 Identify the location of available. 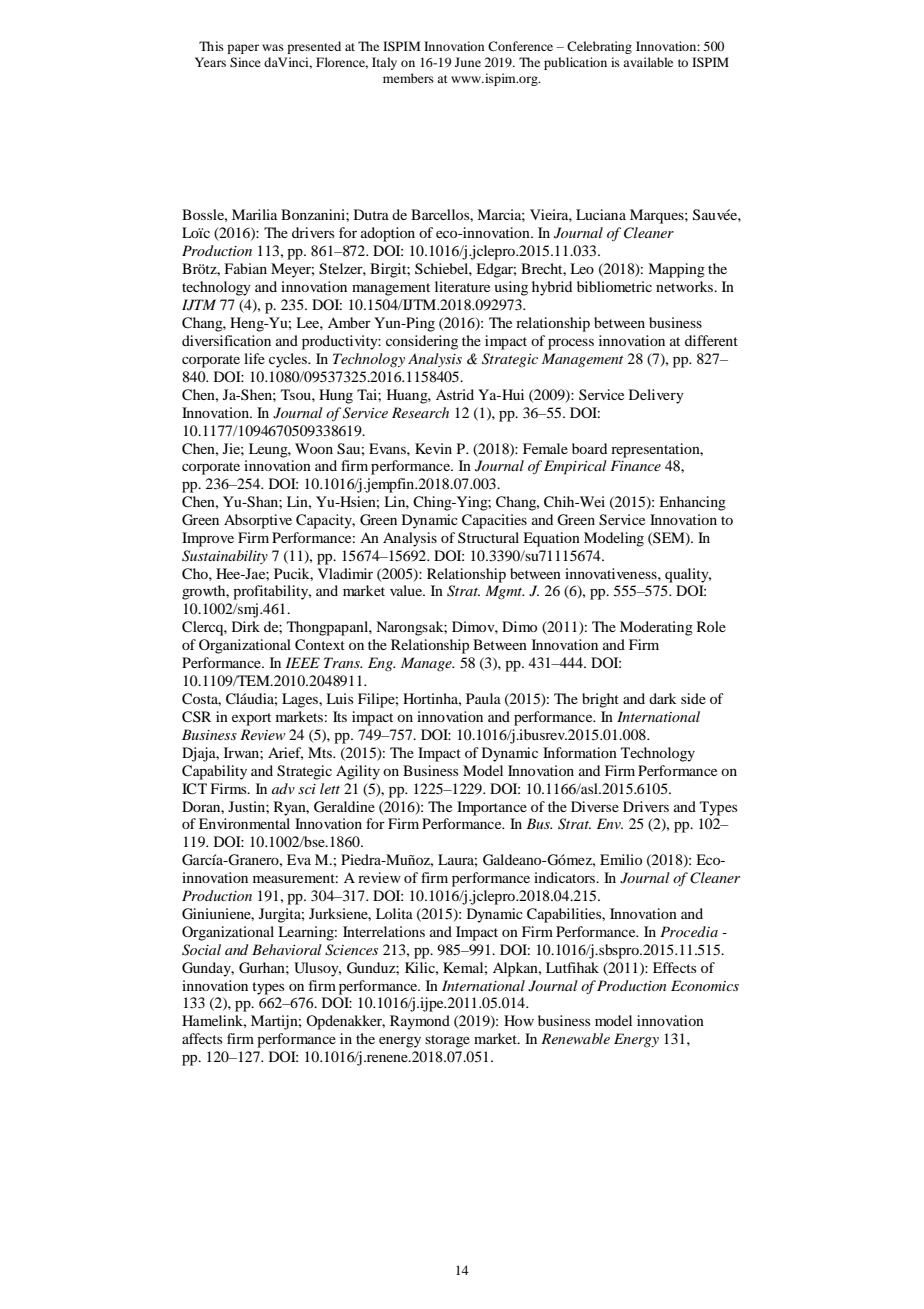
(648, 62).
